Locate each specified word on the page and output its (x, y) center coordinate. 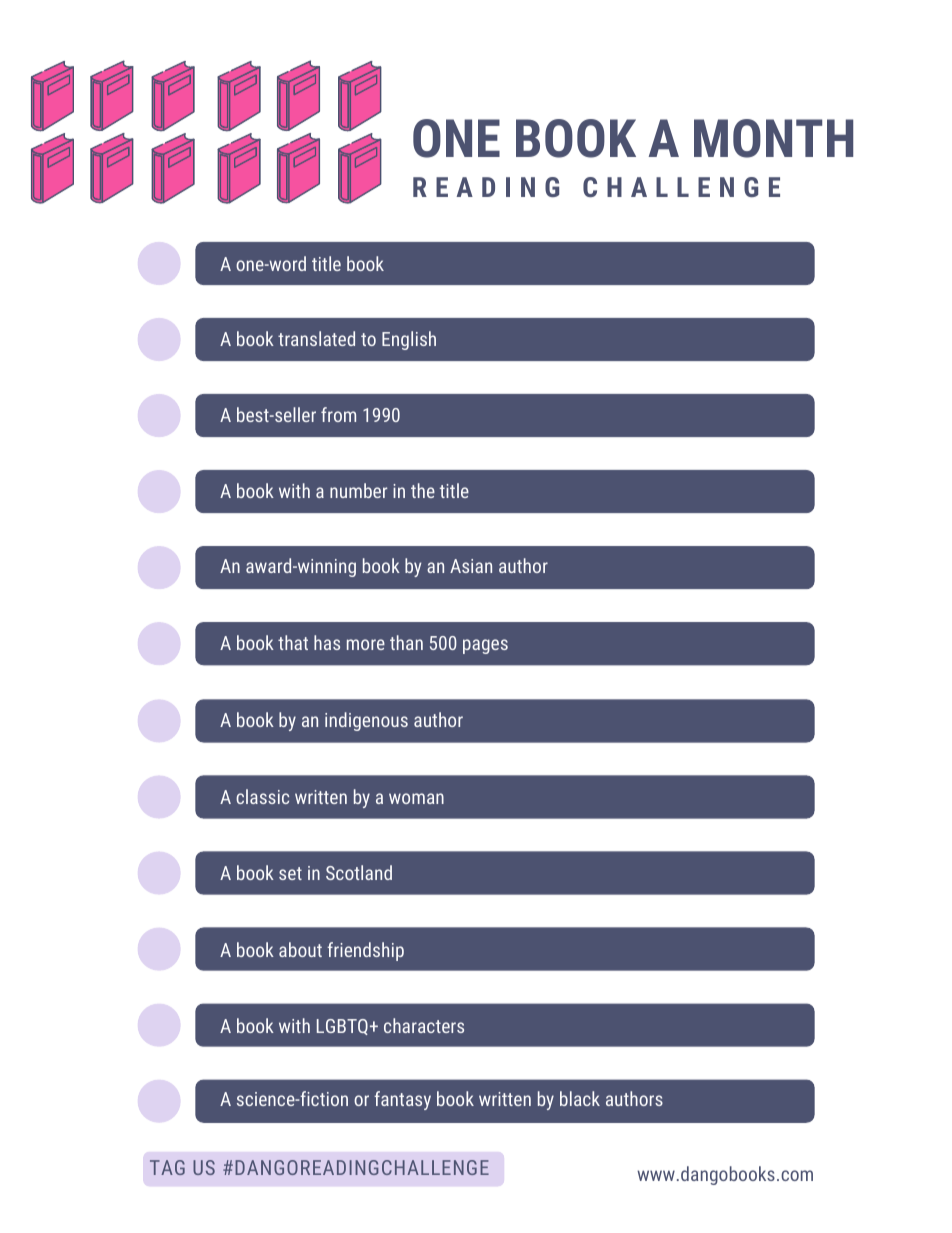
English (409, 340)
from (338, 414)
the (423, 490)
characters (424, 1025)
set (290, 873)
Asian (471, 566)
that (293, 642)
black (580, 1098)
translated (316, 338)
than (406, 642)
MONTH (773, 138)
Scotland (359, 872)
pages (485, 646)
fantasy (402, 1100)
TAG (167, 1167)
